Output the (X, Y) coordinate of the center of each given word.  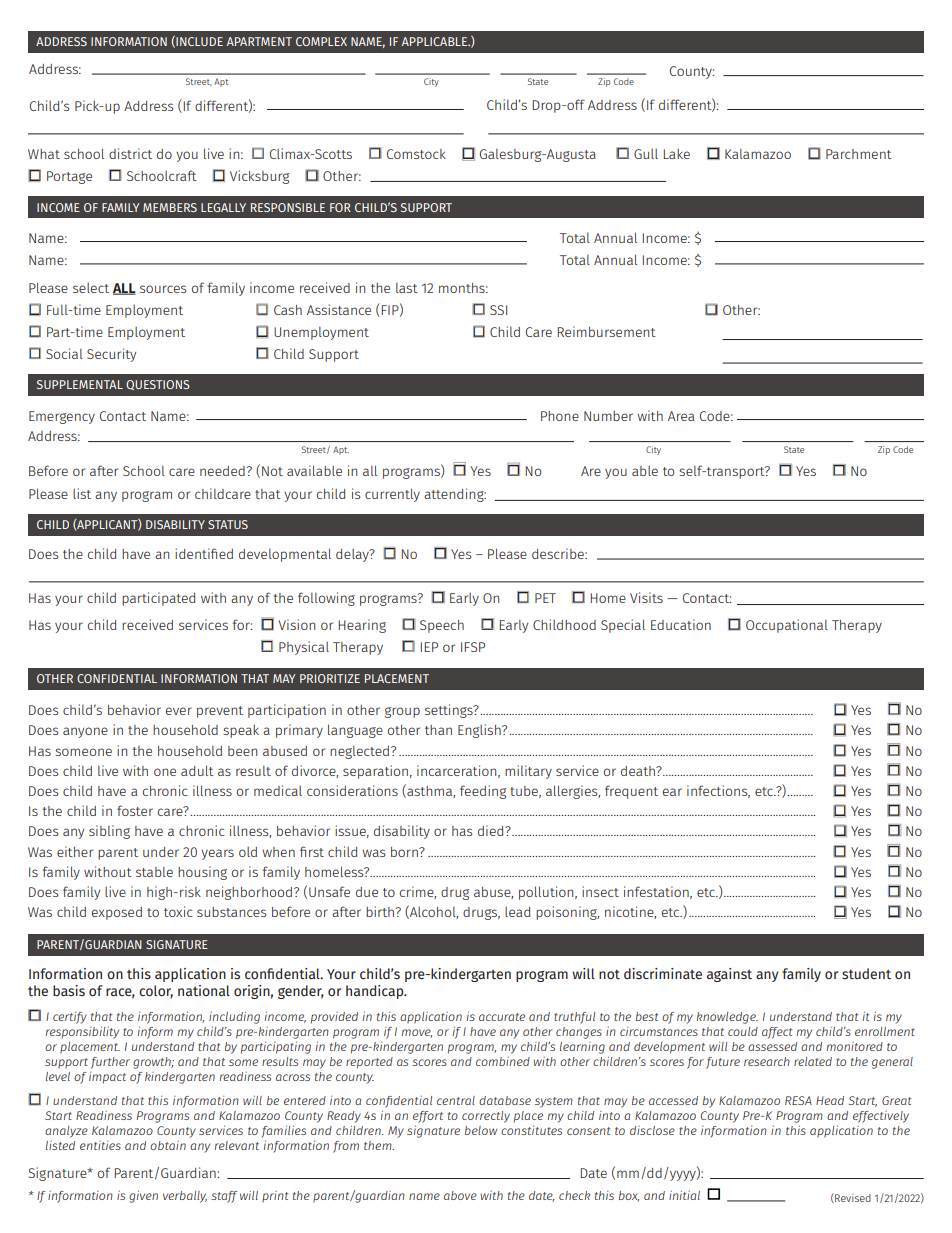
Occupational (787, 626)
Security (111, 355)
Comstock (416, 154)
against (729, 975)
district (130, 153)
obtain (168, 1145)
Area (681, 416)
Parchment (859, 154)
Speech (442, 626)
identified (204, 553)
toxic (178, 911)
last (407, 288)
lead (517, 912)
